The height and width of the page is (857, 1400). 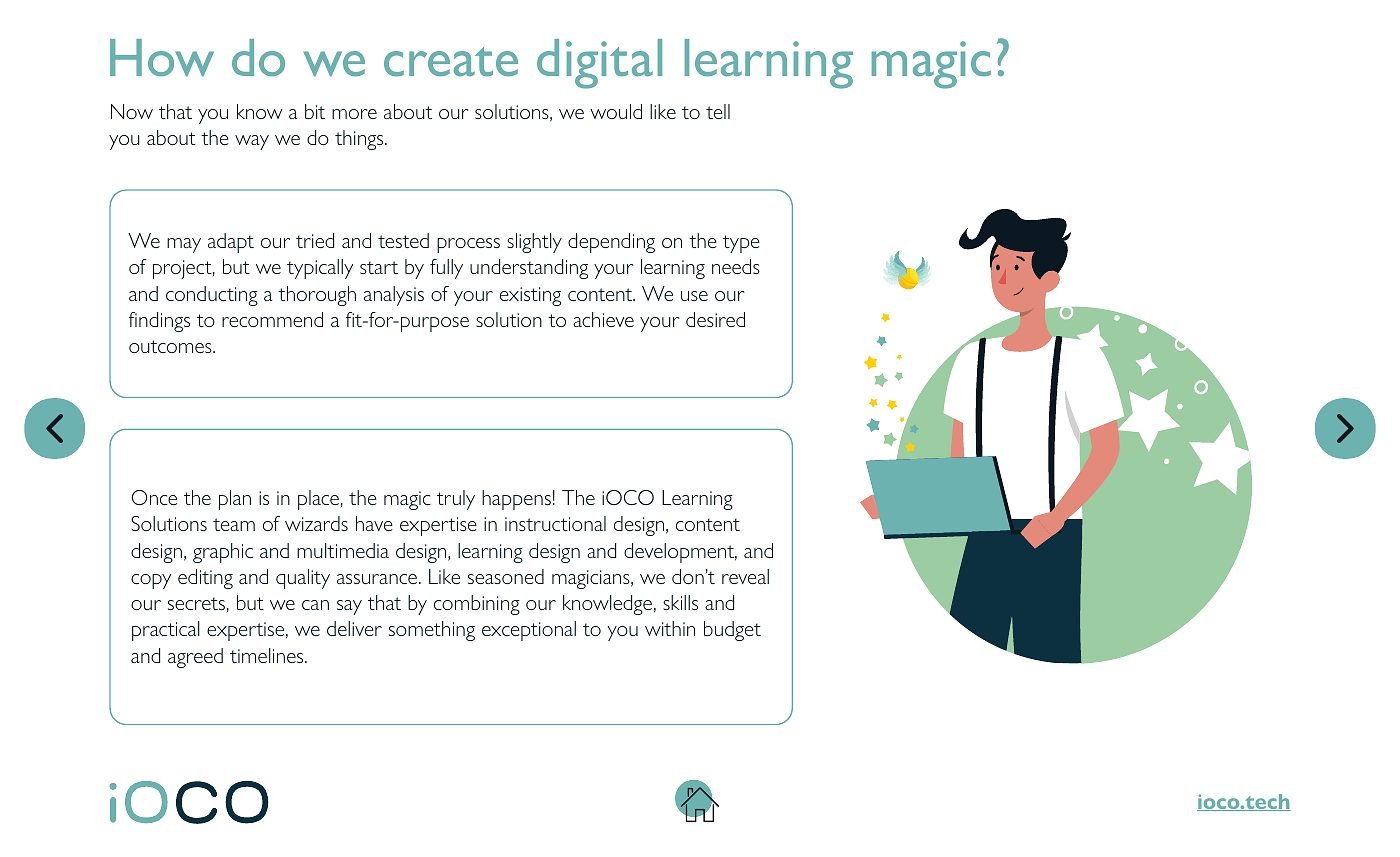 I want to click on digital, so click(x=599, y=64).
